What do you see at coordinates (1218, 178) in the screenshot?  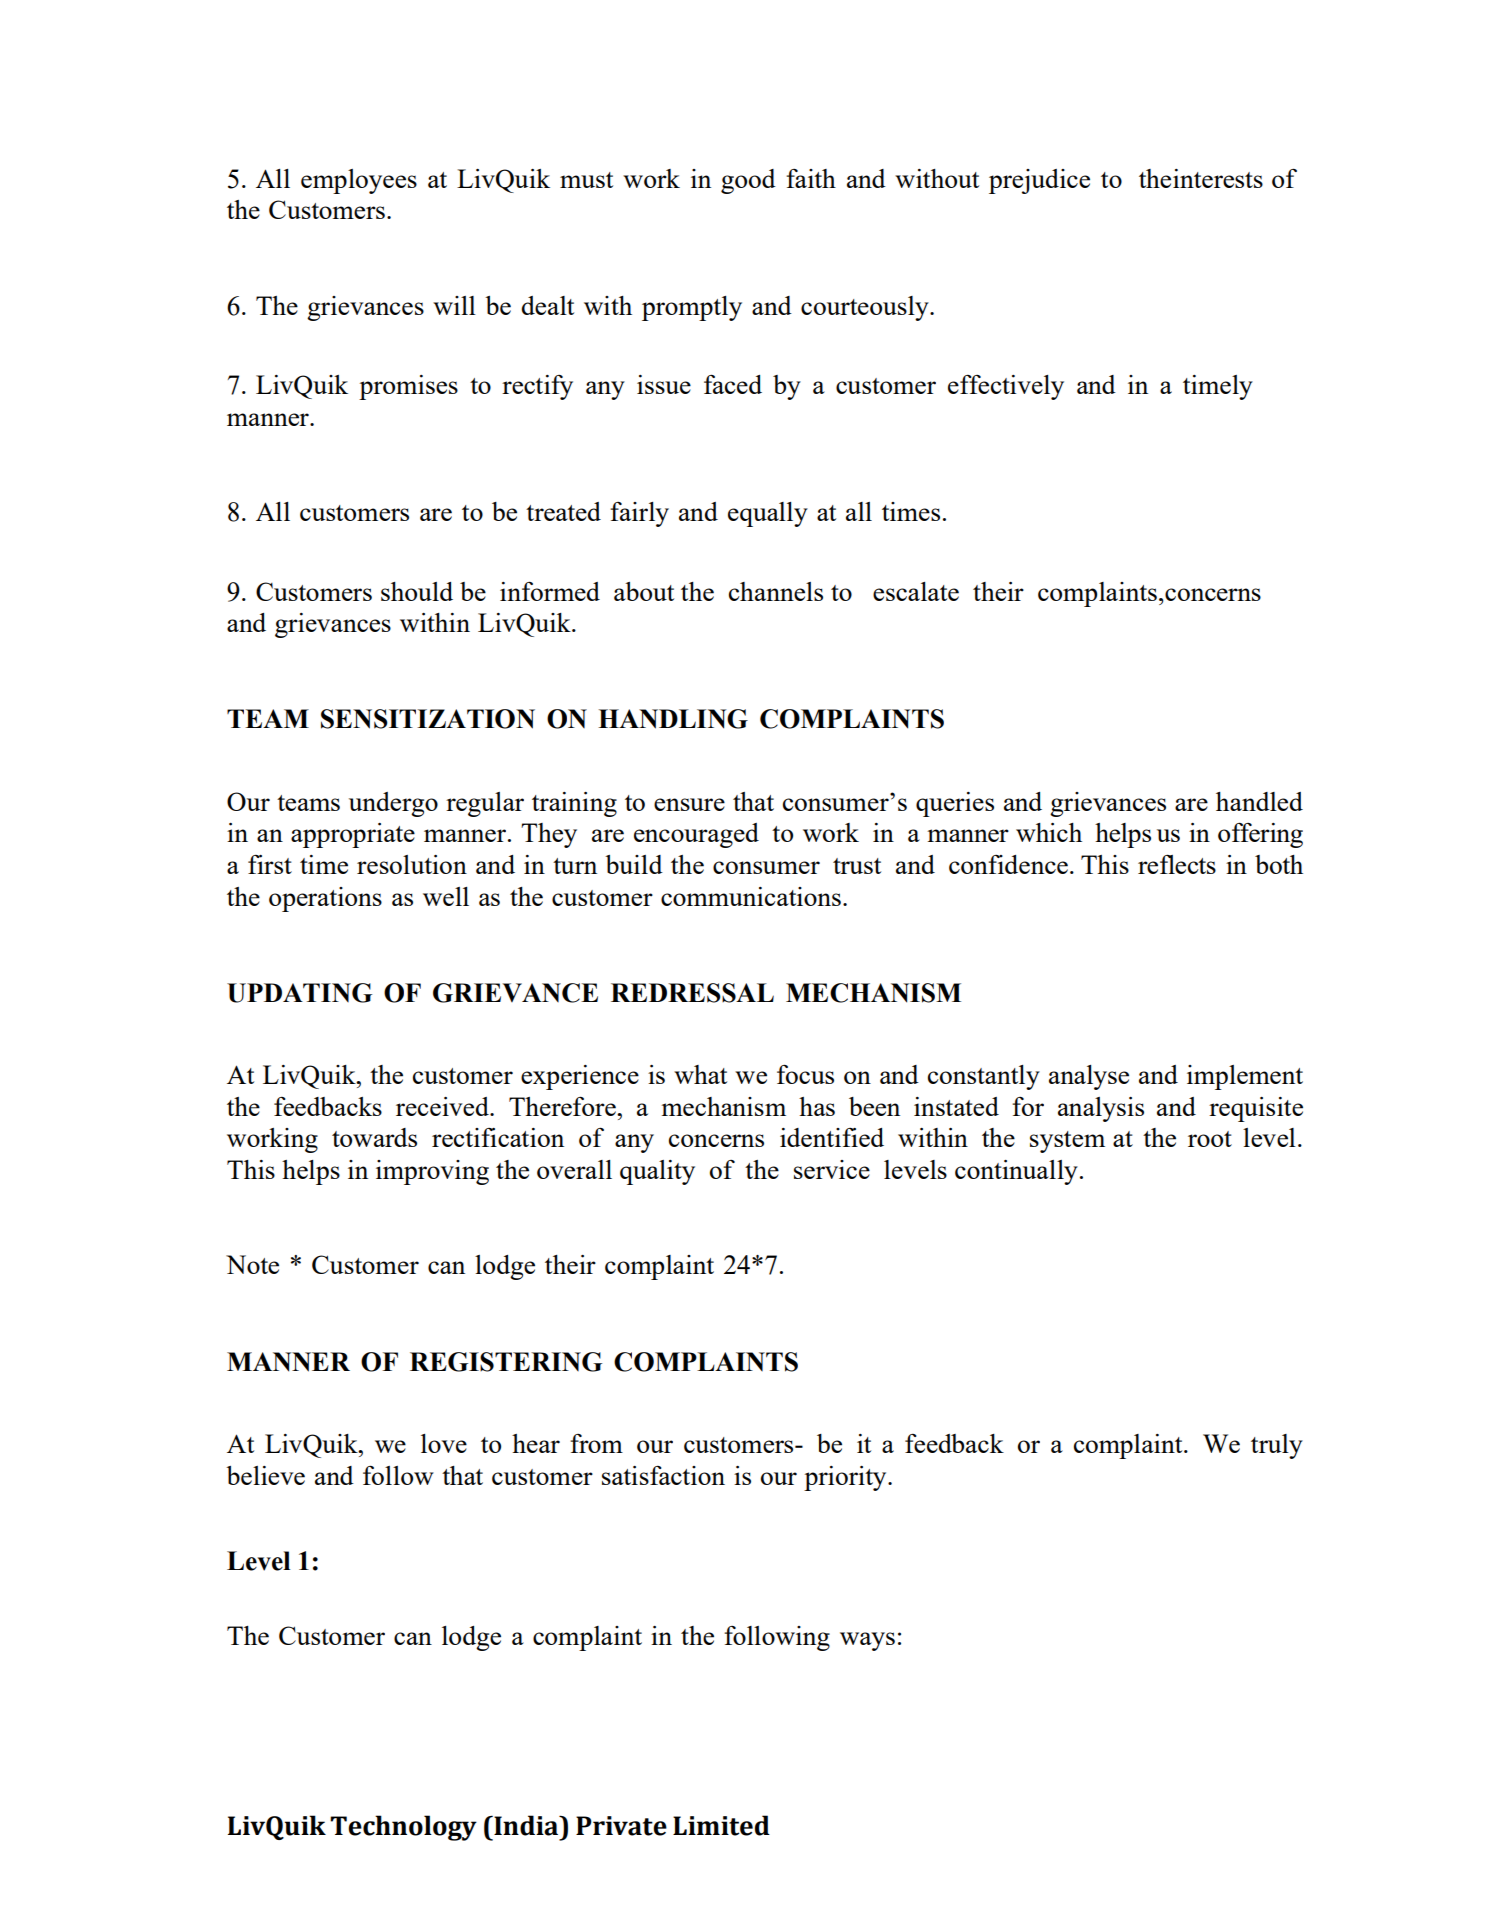 I see `interests` at bounding box center [1218, 178].
